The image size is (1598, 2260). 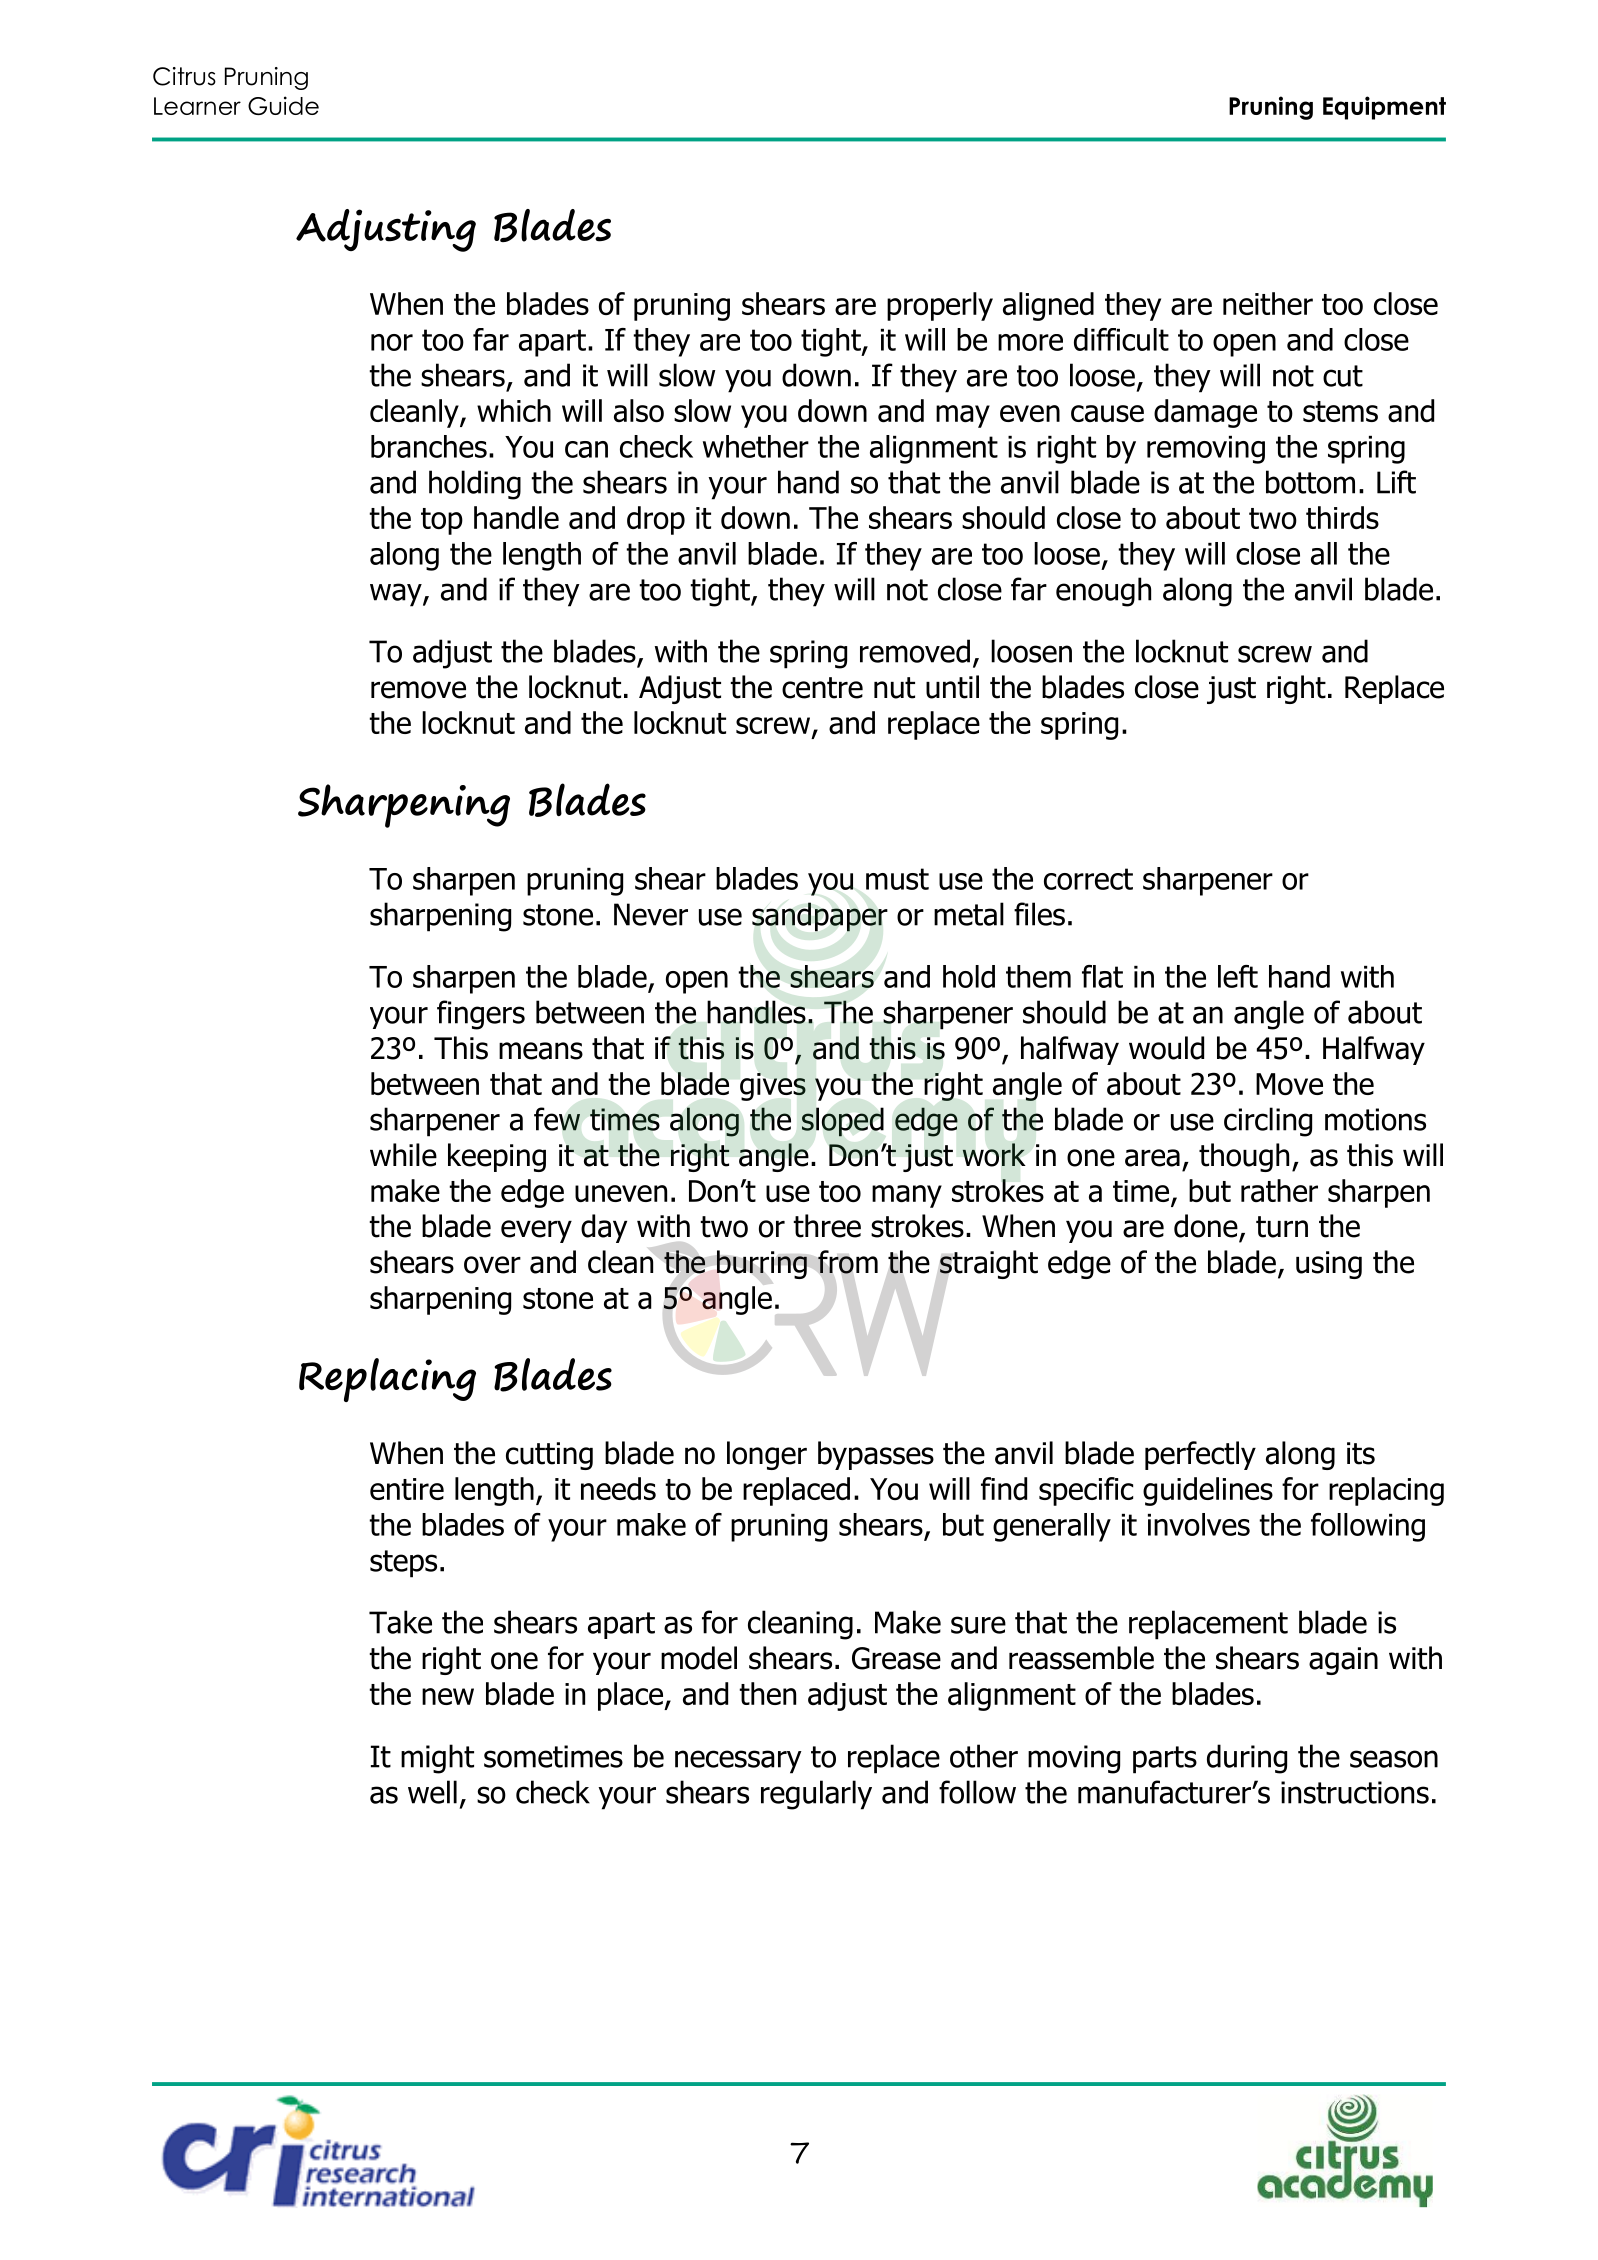 What do you see at coordinates (1238, 976) in the screenshot?
I see `left` at bounding box center [1238, 976].
